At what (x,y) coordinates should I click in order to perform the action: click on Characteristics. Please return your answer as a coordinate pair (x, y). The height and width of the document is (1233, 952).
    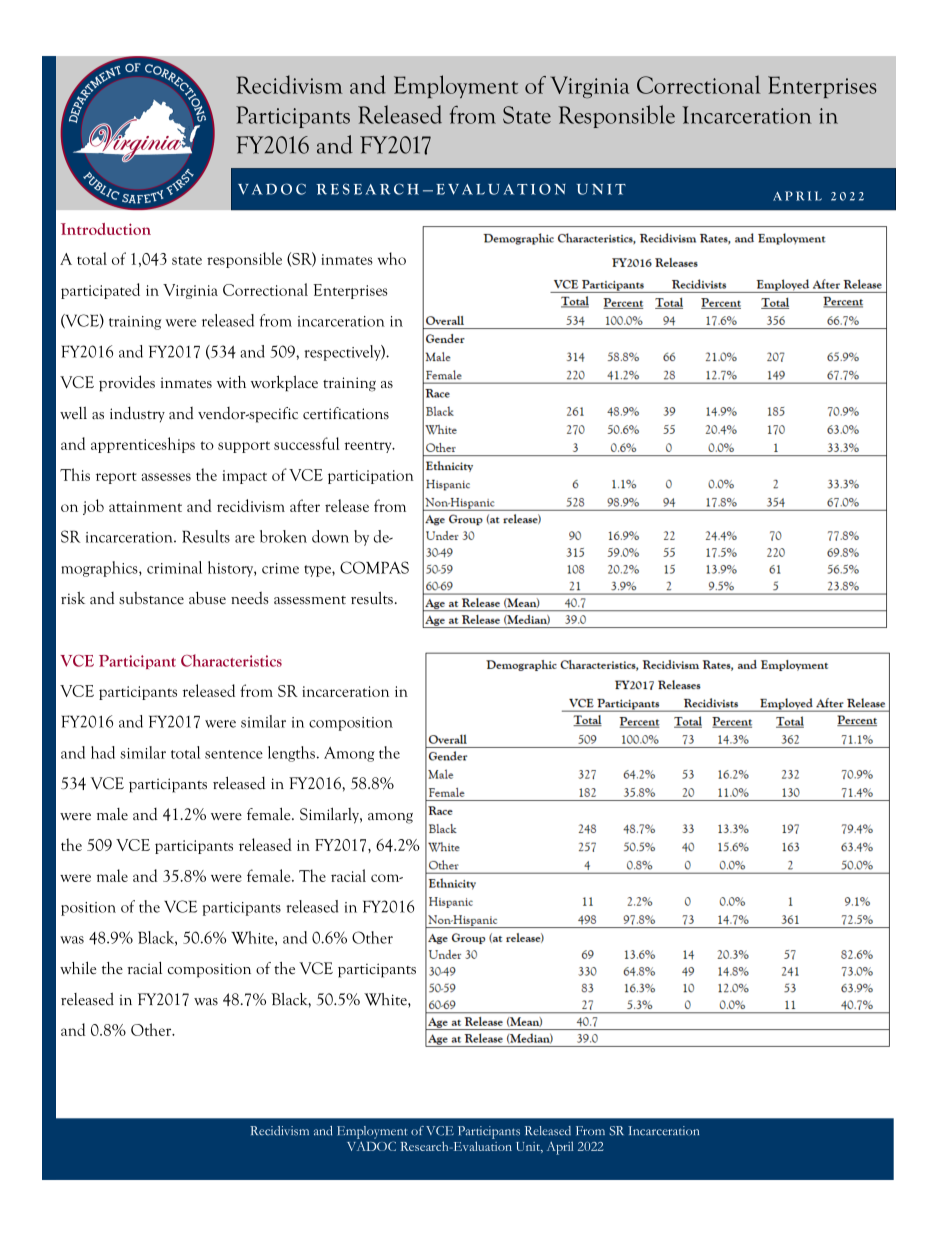
    Looking at the image, I should click on (231, 660).
